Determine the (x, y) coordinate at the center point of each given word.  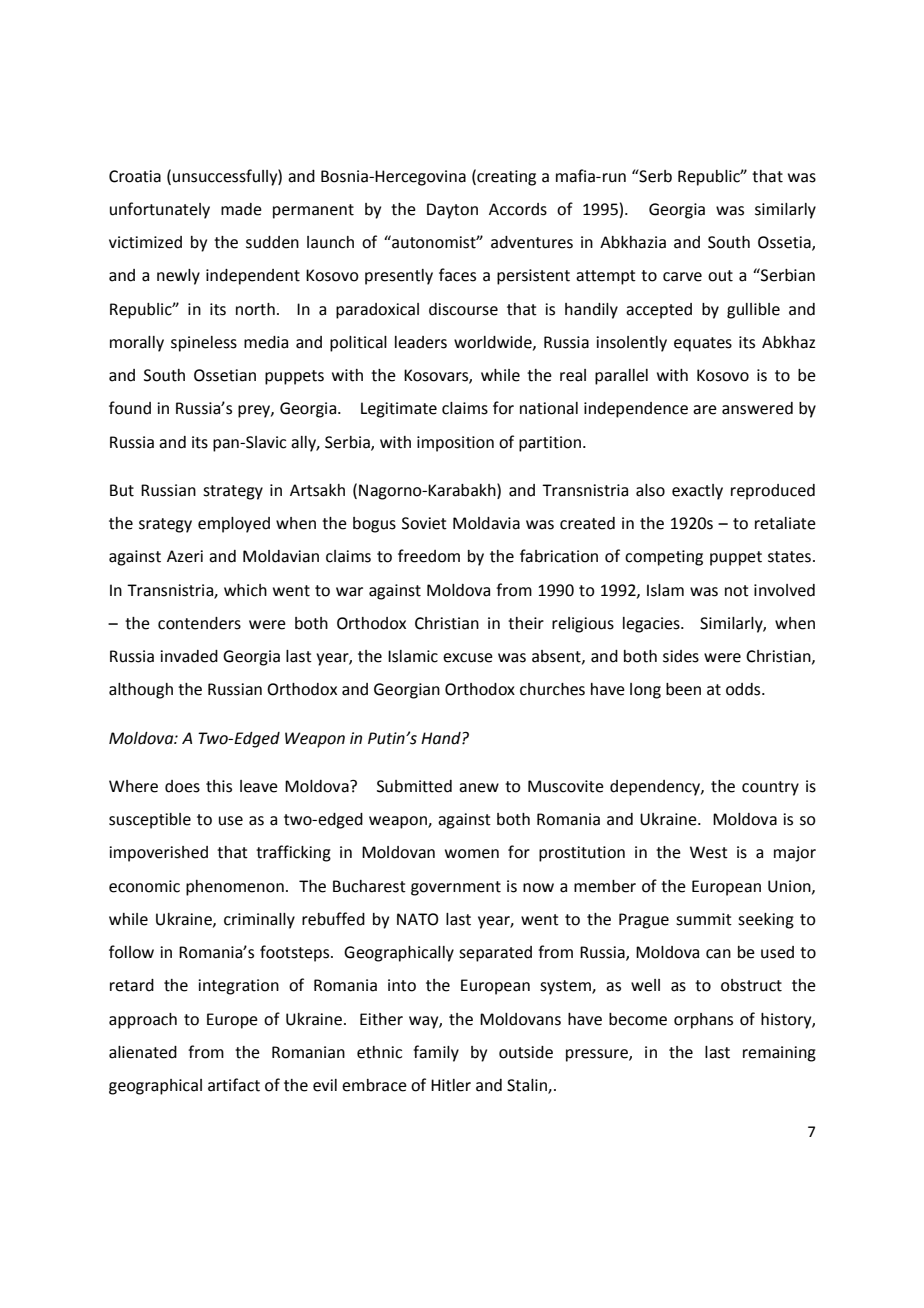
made (241, 209)
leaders (421, 342)
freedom (429, 556)
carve (682, 277)
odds (744, 689)
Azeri (185, 556)
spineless (204, 344)
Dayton (452, 211)
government (456, 888)
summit (704, 919)
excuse (468, 658)
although (141, 691)
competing (664, 558)
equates (703, 344)
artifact (234, 1085)
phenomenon (235, 888)
